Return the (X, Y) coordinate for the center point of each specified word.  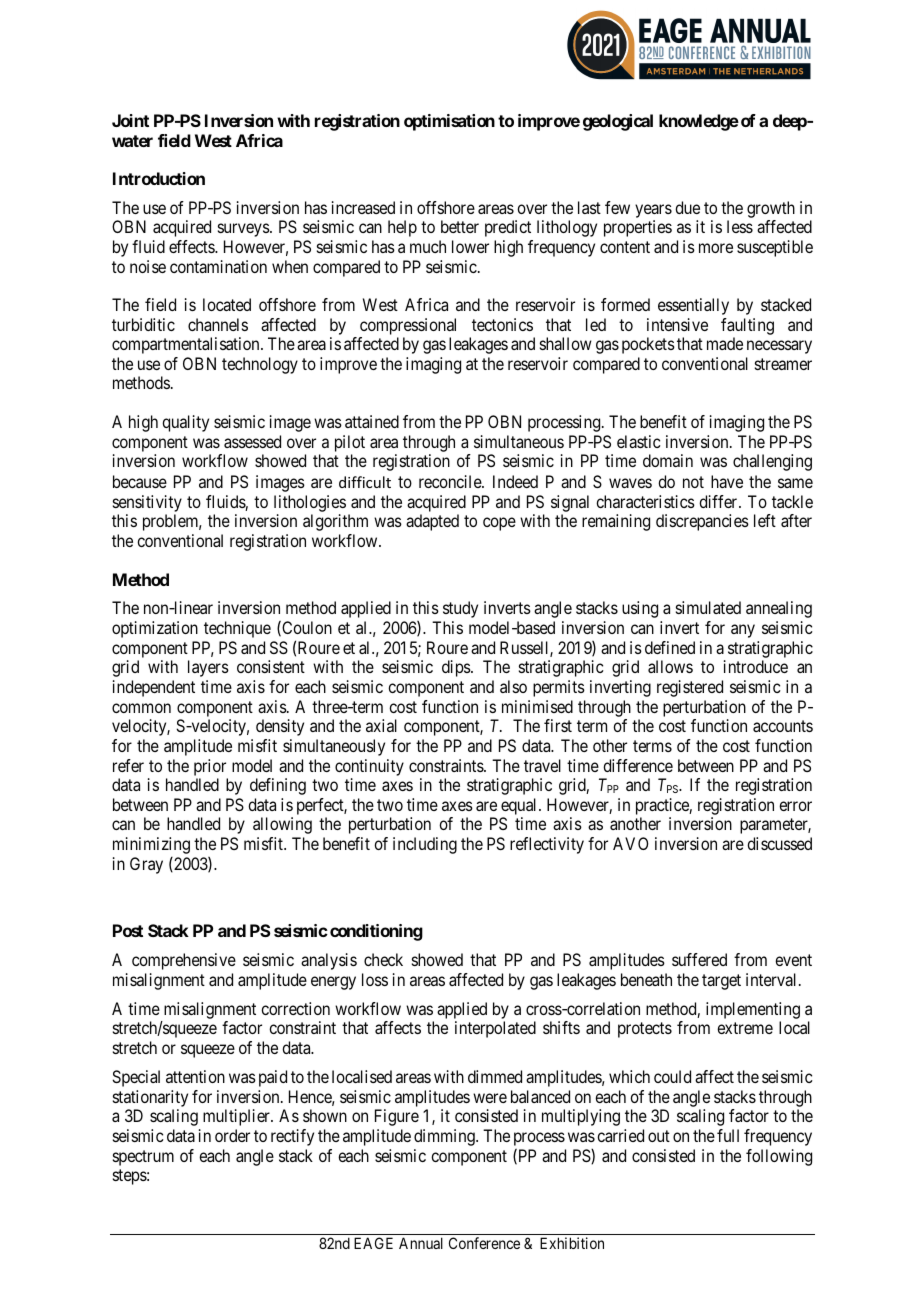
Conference (484, 1243)
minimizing (151, 845)
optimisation (449, 122)
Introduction (159, 178)
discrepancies (702, 522)
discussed (779, 843)
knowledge (699, 122)
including (425, 845)
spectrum (143, 1158)
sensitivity (147, 503)
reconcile (451, 481)
